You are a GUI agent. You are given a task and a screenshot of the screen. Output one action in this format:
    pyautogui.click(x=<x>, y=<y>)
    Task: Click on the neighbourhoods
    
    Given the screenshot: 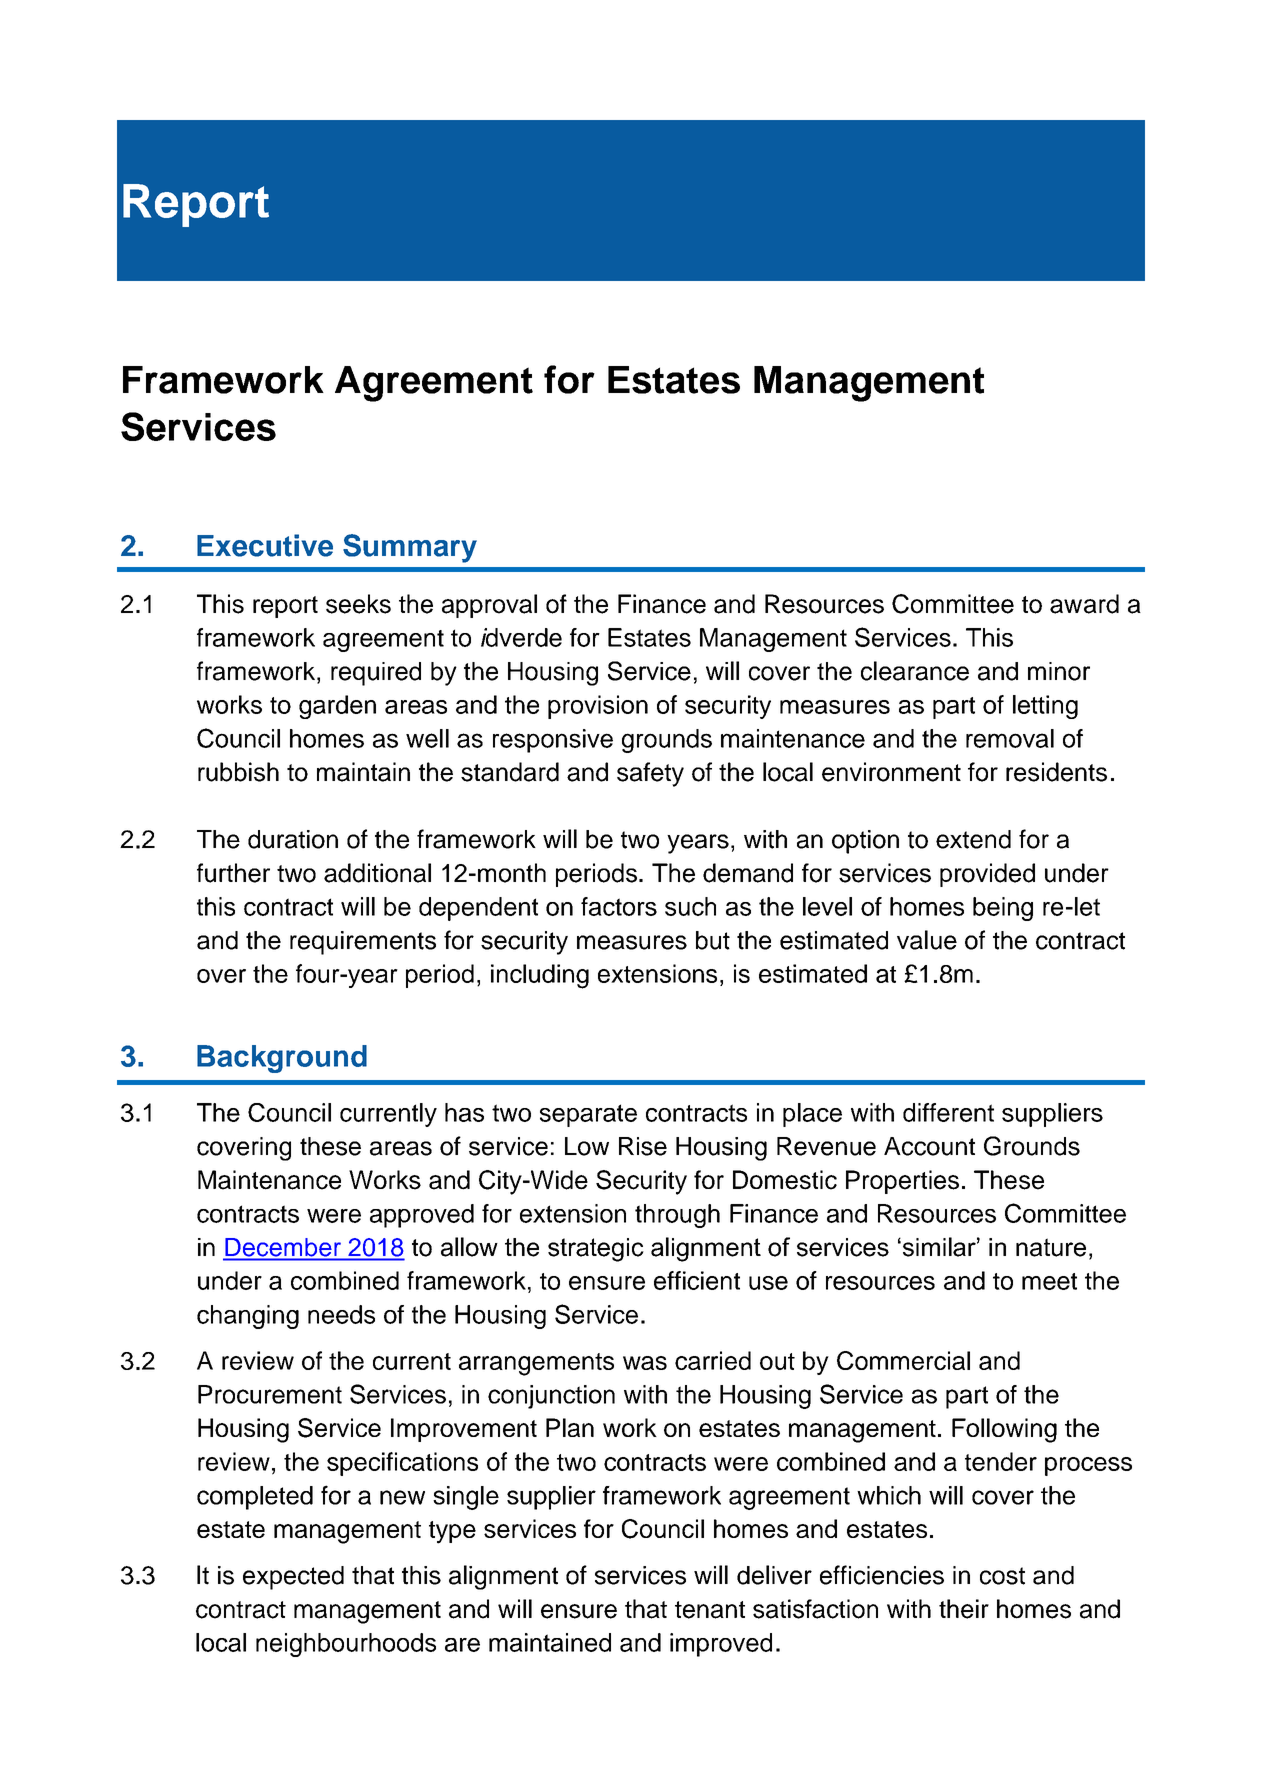 What is the action you would take?
    pyautogui.click(x=346, y=1645)
